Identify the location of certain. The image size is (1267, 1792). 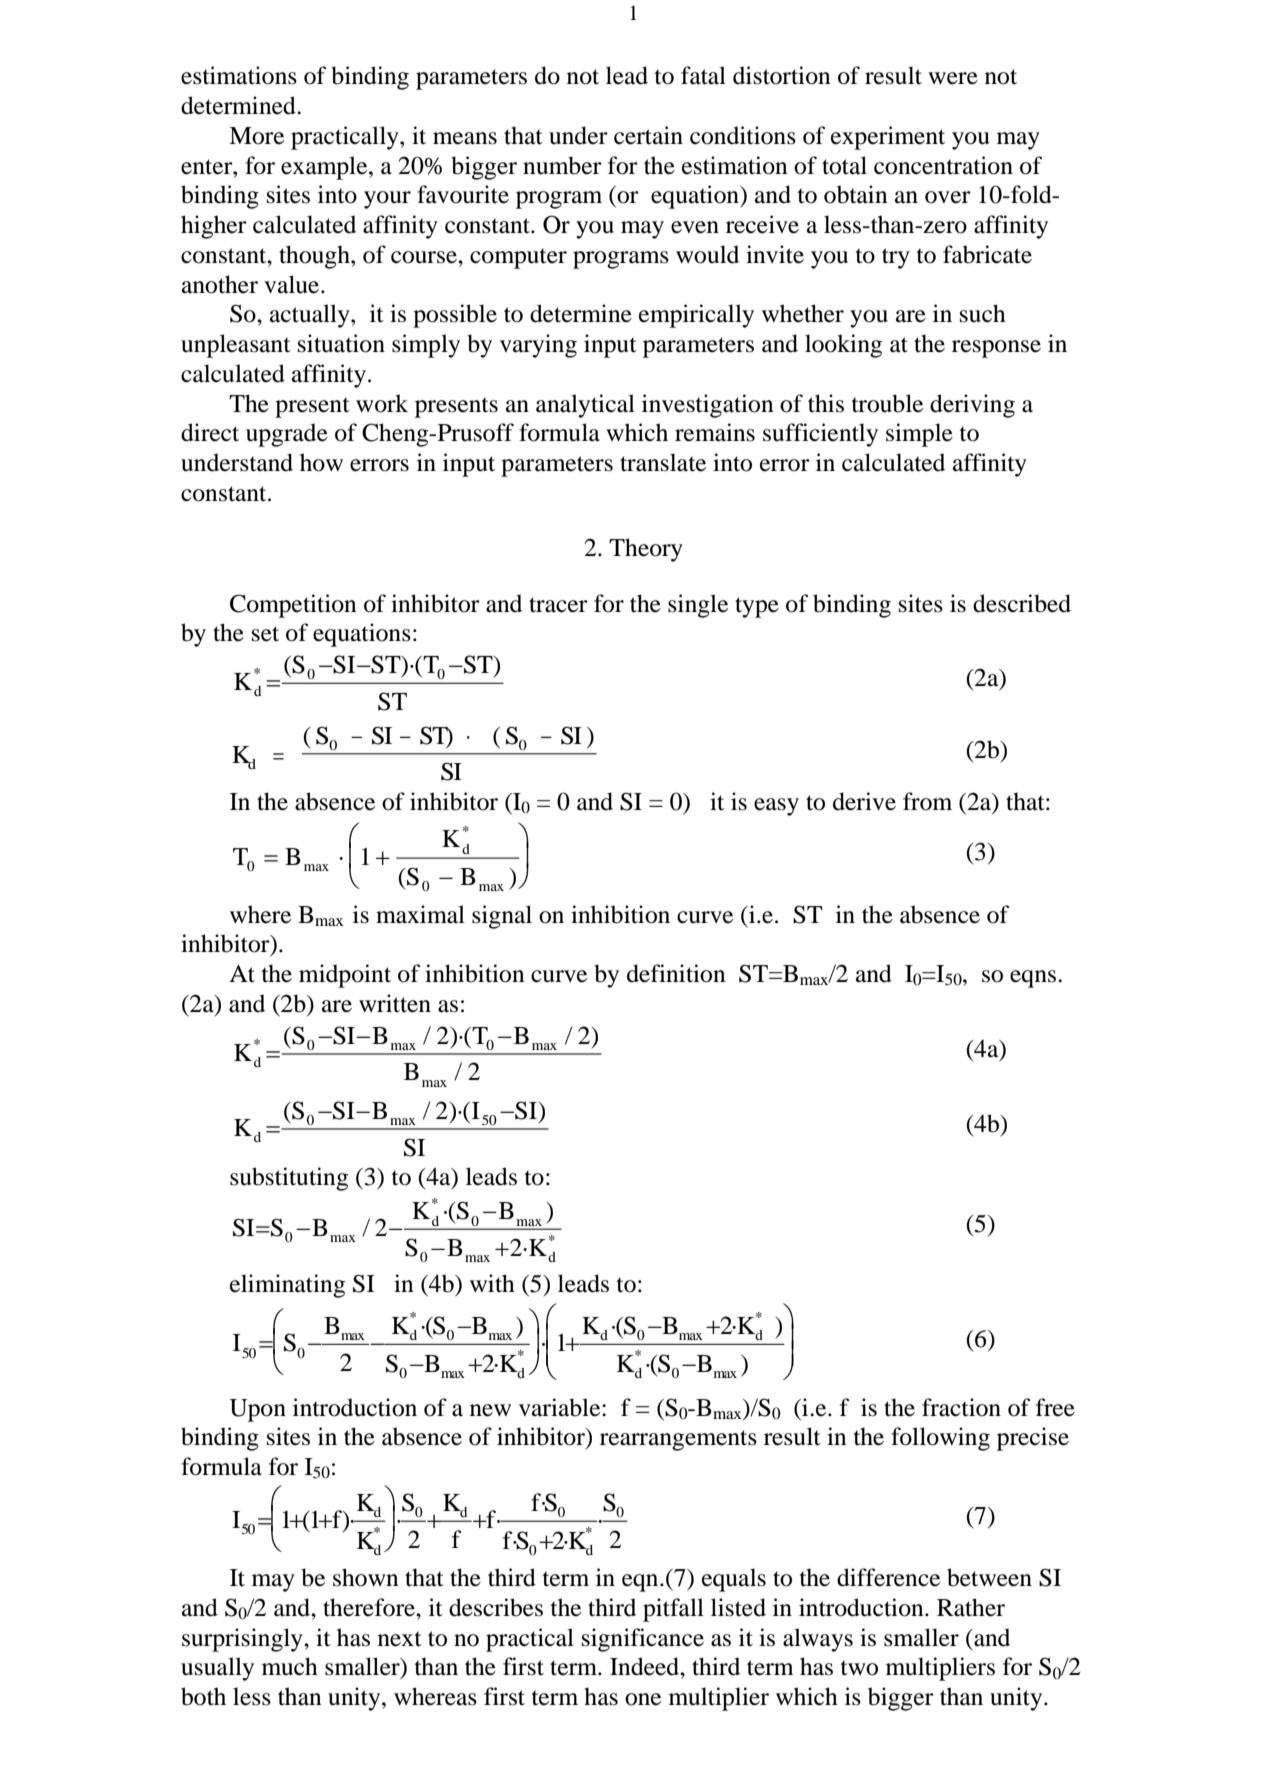
(648, 135).
